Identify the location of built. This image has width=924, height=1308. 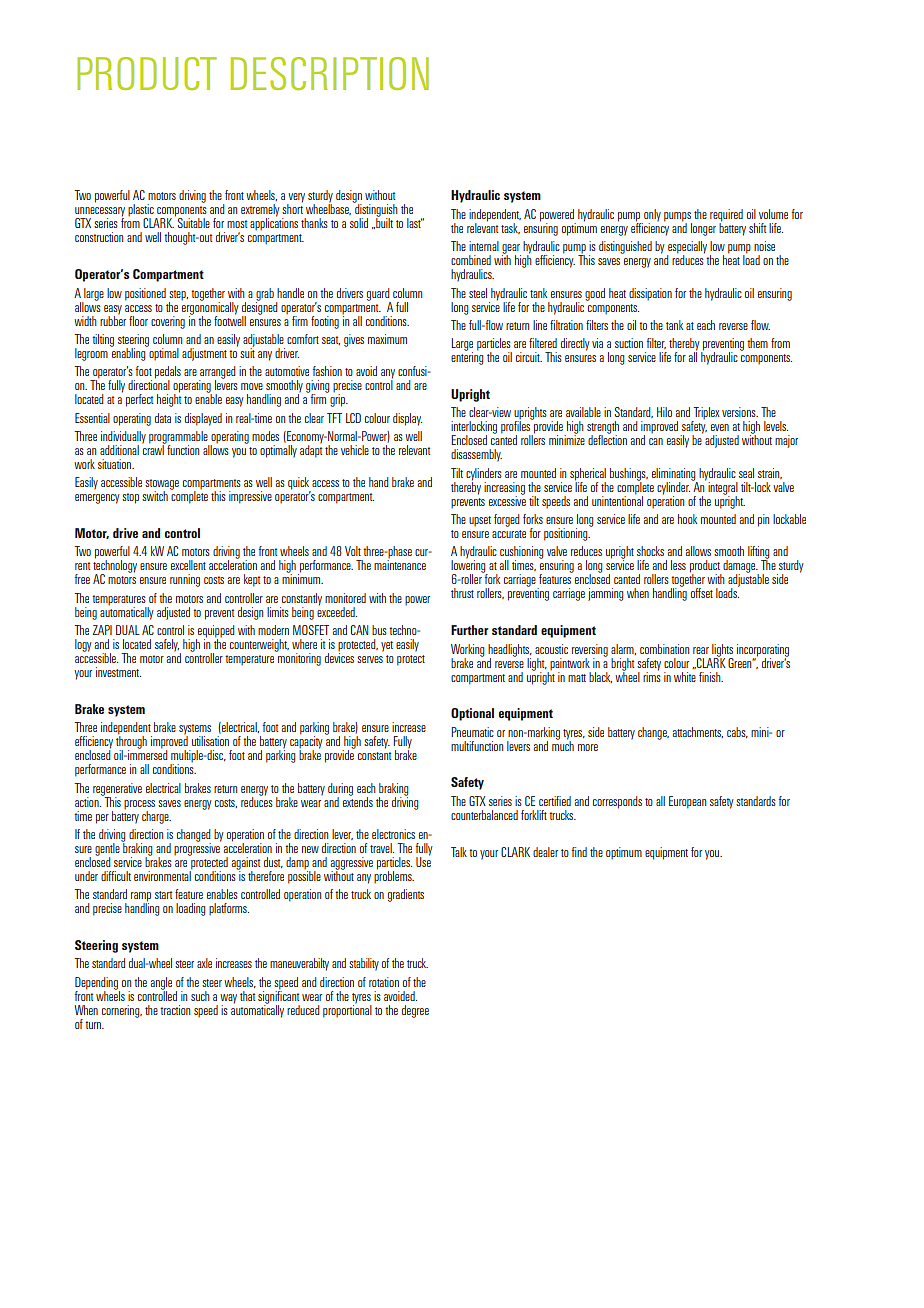
(383, 222).
